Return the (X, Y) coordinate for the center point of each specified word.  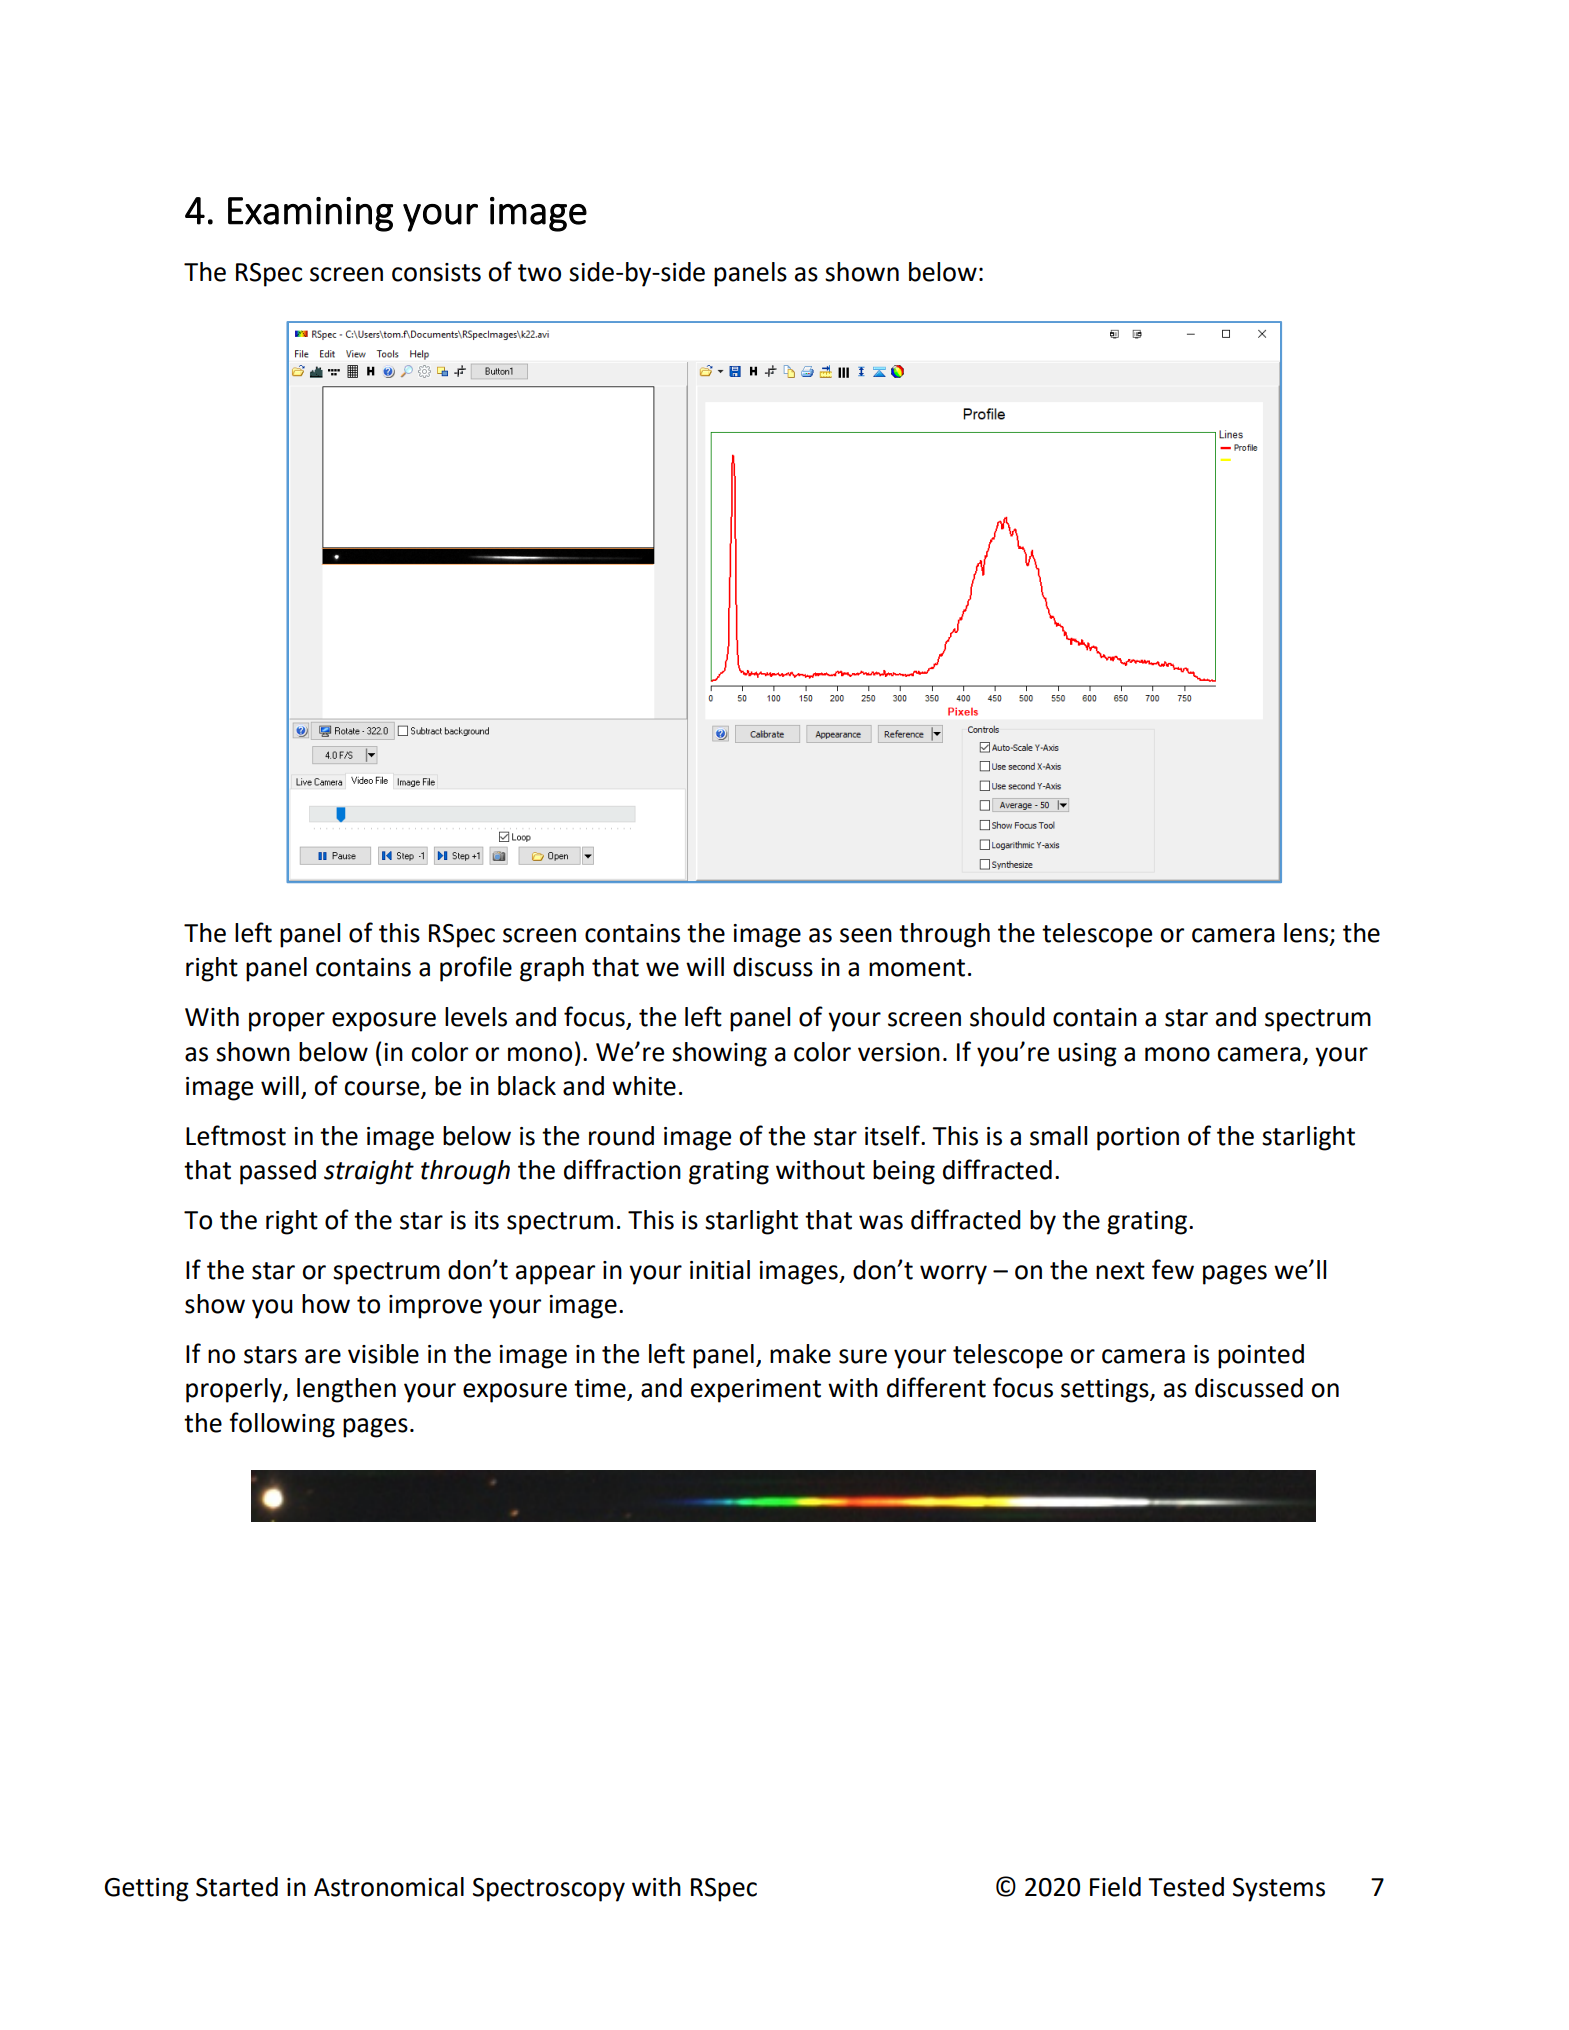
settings (1106, 1391)
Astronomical (389, 1887)
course (383, 1089)
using (1087, 1055)
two (539, 273)
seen (866, 935)
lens (1306, 933)
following (282, 1425)
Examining (310, 214)
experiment (756, 1391)
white (644, 1086)
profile (476, 969)
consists (436, 272)
